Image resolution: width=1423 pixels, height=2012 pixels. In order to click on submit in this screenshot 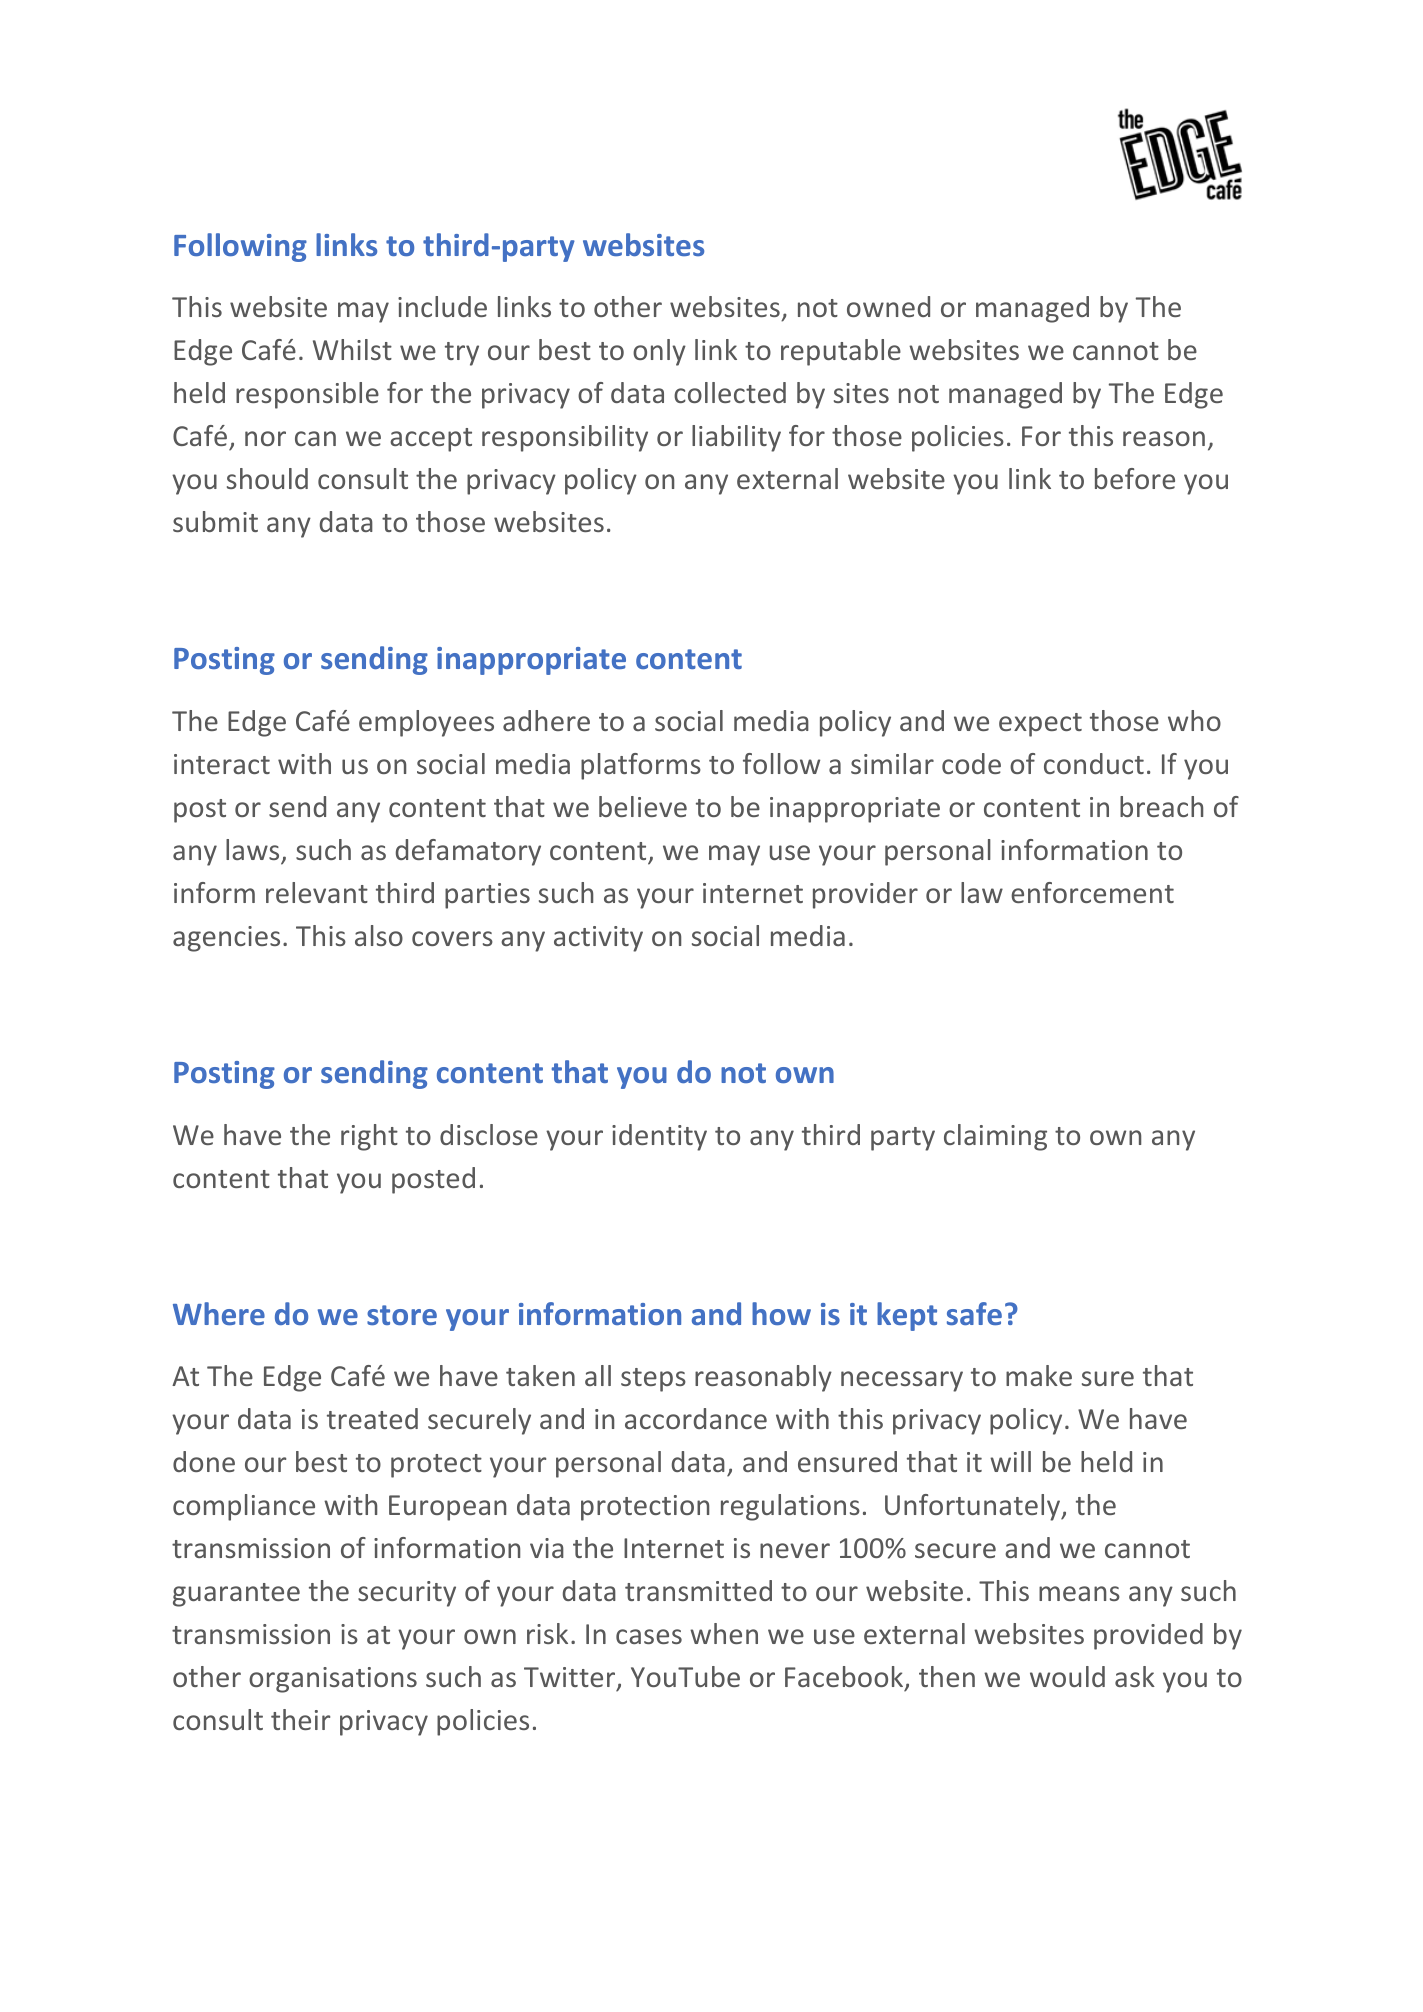, I will do `click(215, 521)`.
